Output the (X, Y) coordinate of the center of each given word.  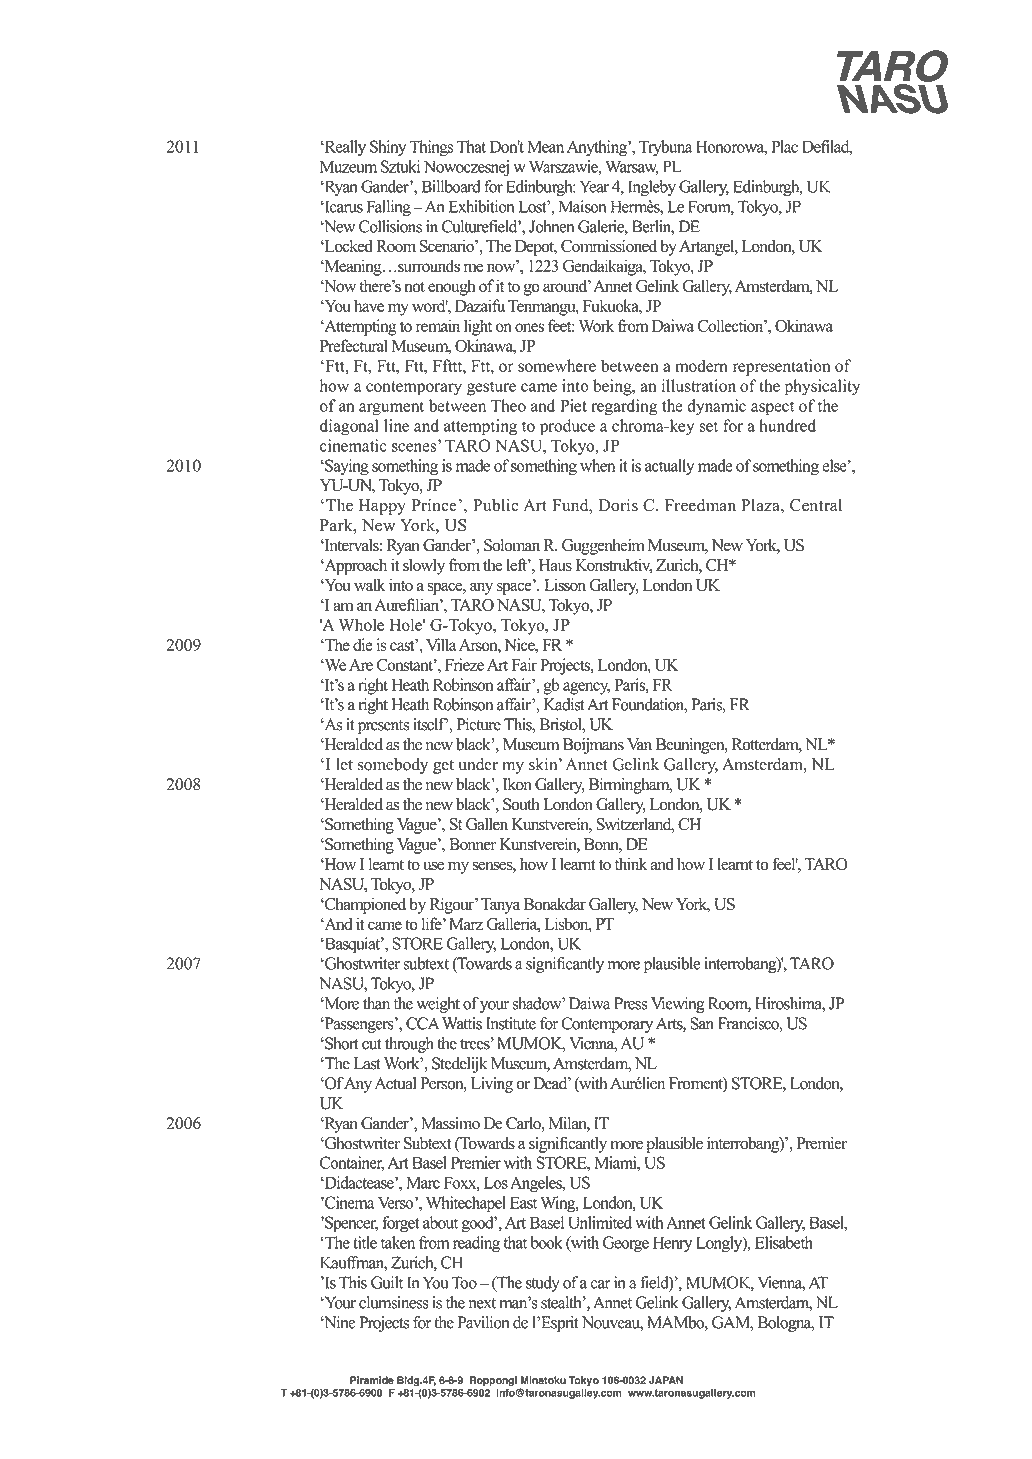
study (543, 1284)
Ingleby (652, 188)
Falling (388, 208)
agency (586, 688)
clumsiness (394, 1302)
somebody (393, 766)
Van (639, 744)
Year (594, 186)
